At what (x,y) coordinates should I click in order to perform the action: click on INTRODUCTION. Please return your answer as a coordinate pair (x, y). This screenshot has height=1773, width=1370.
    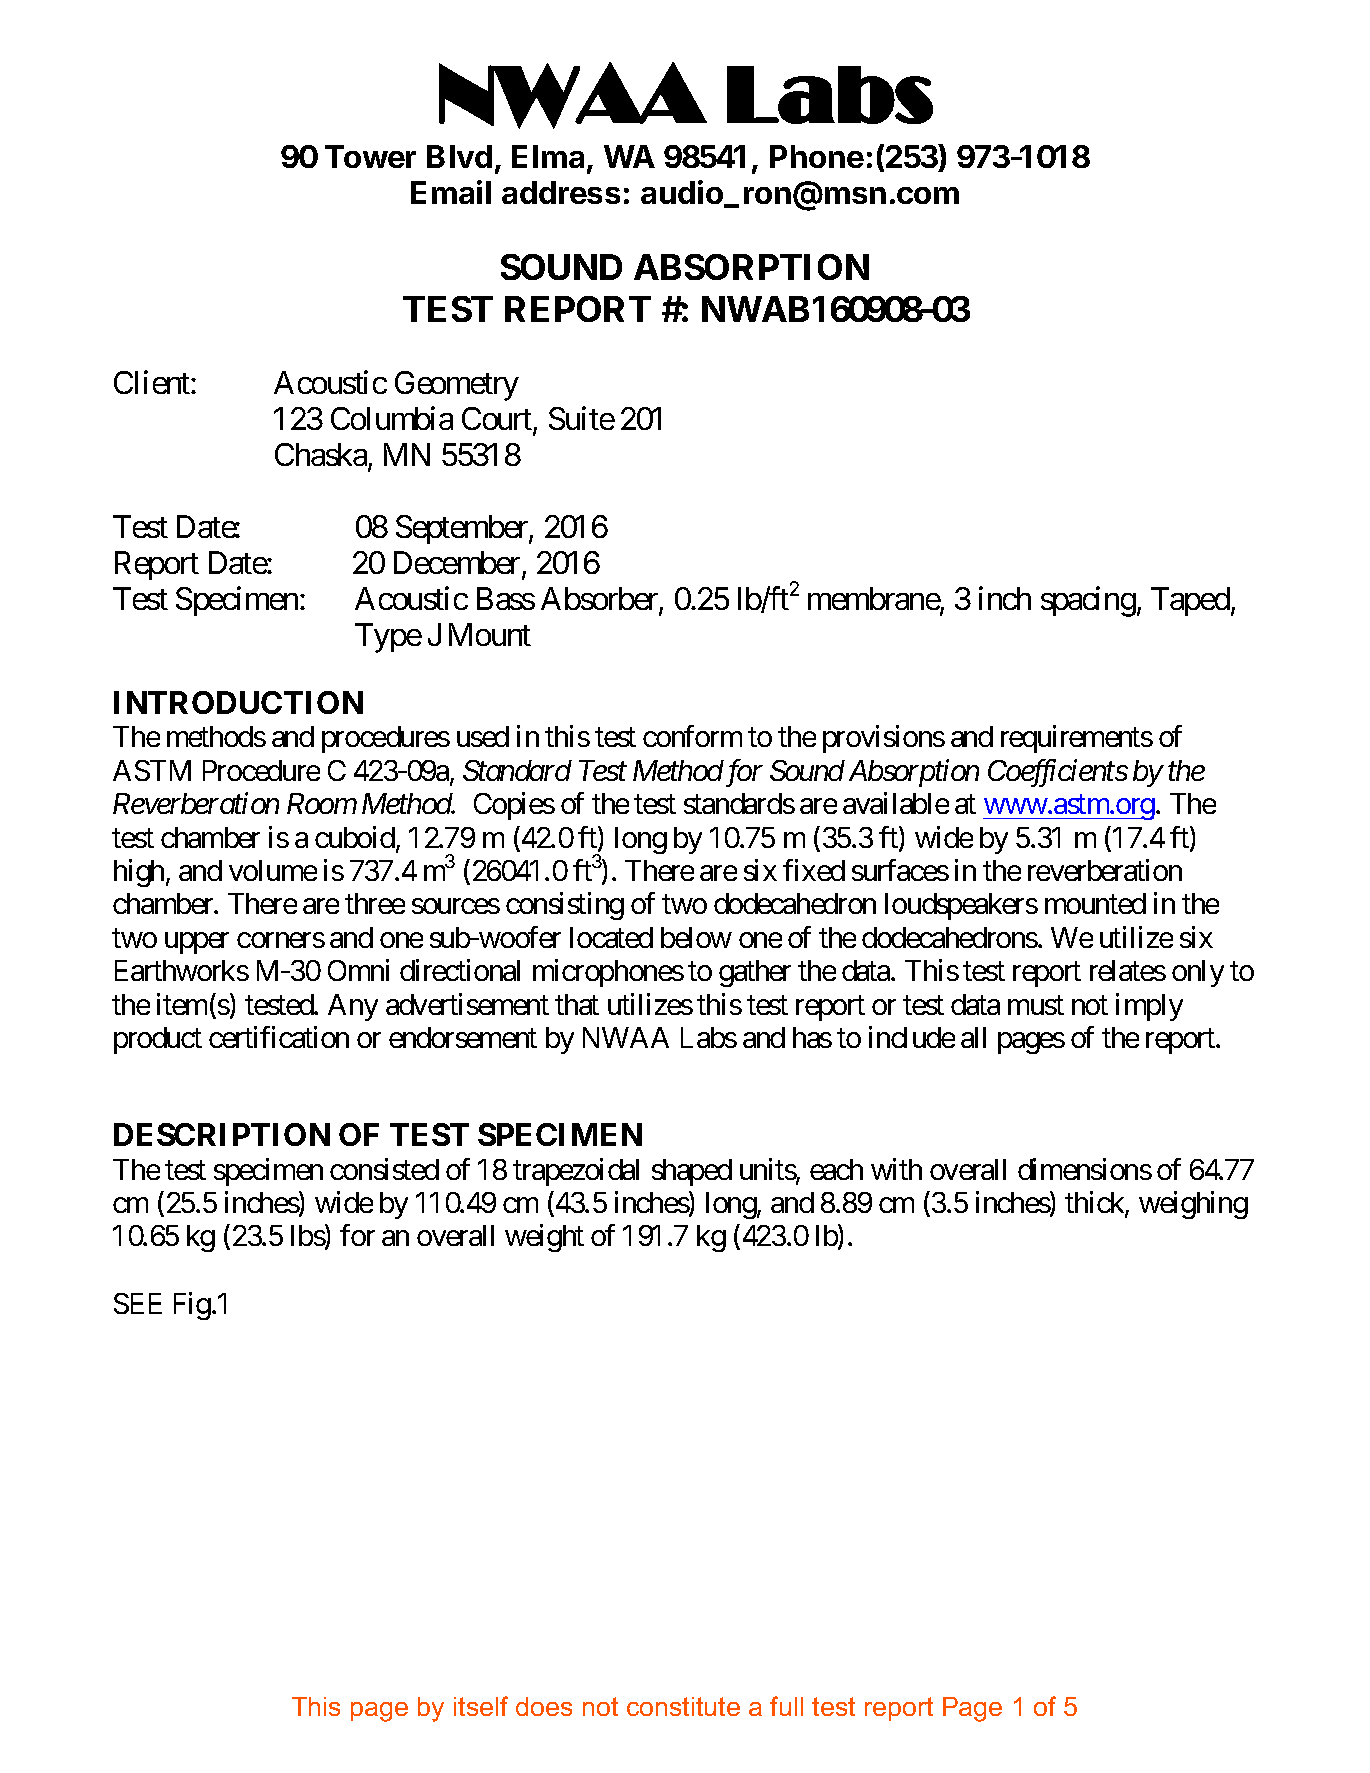
    Looking at the image, I should click on (238, 702).
